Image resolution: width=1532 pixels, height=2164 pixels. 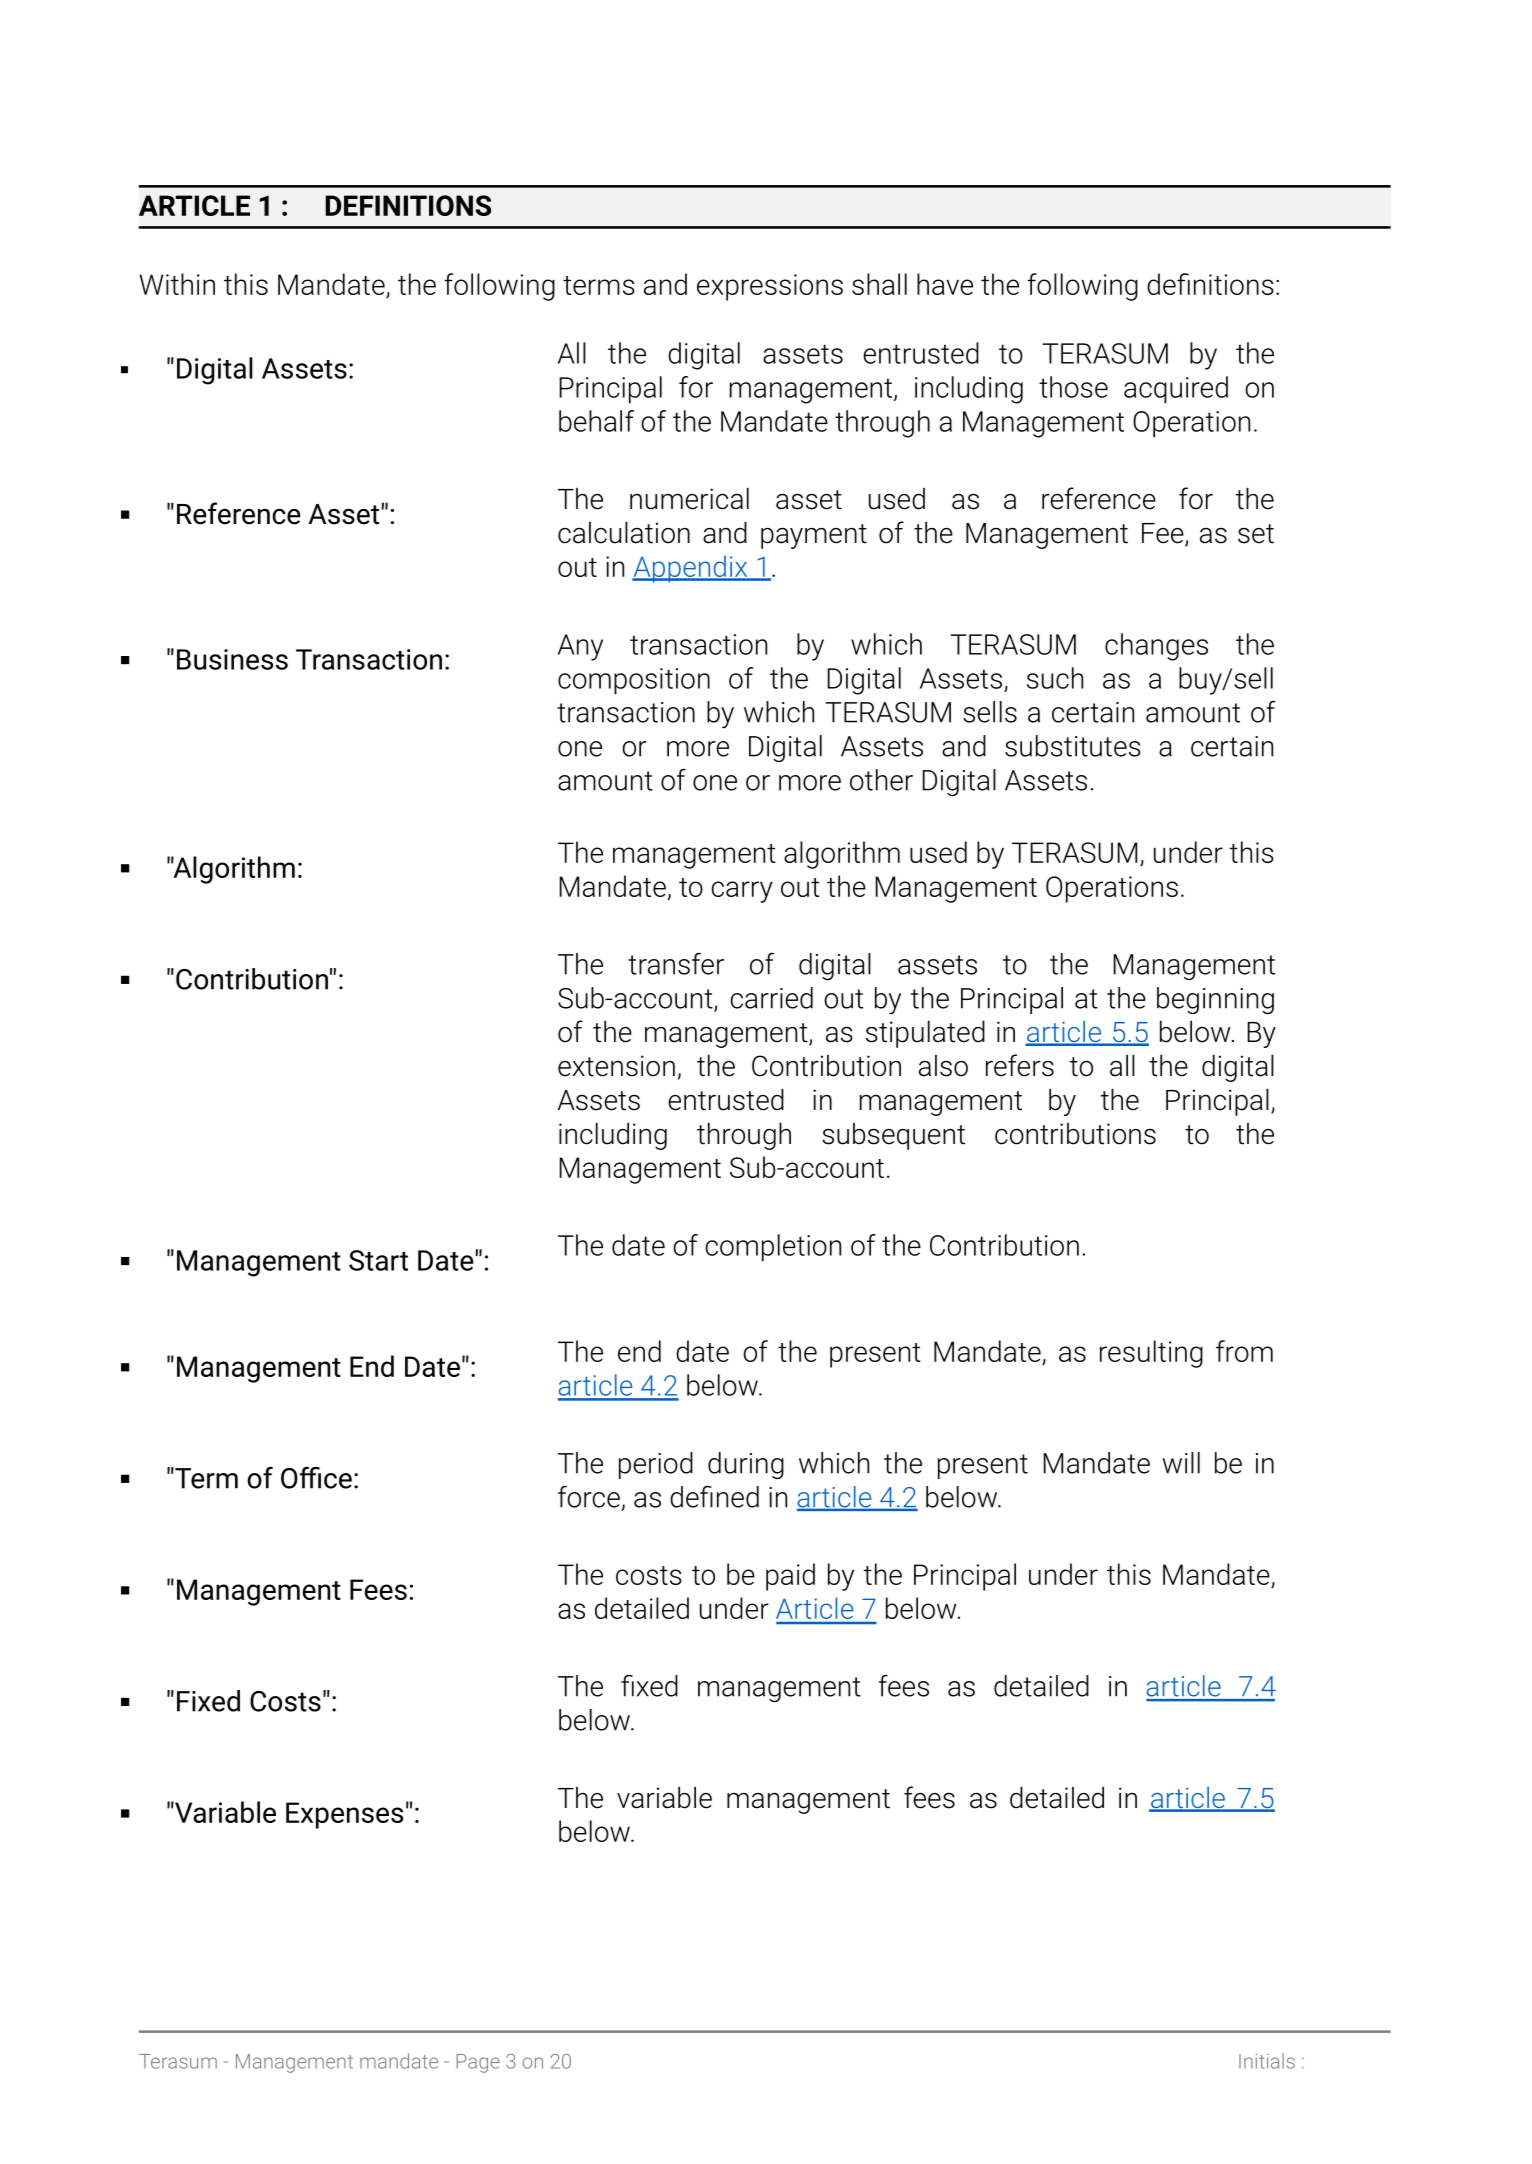 I want to click on Within, so click(x=177, y=284).
